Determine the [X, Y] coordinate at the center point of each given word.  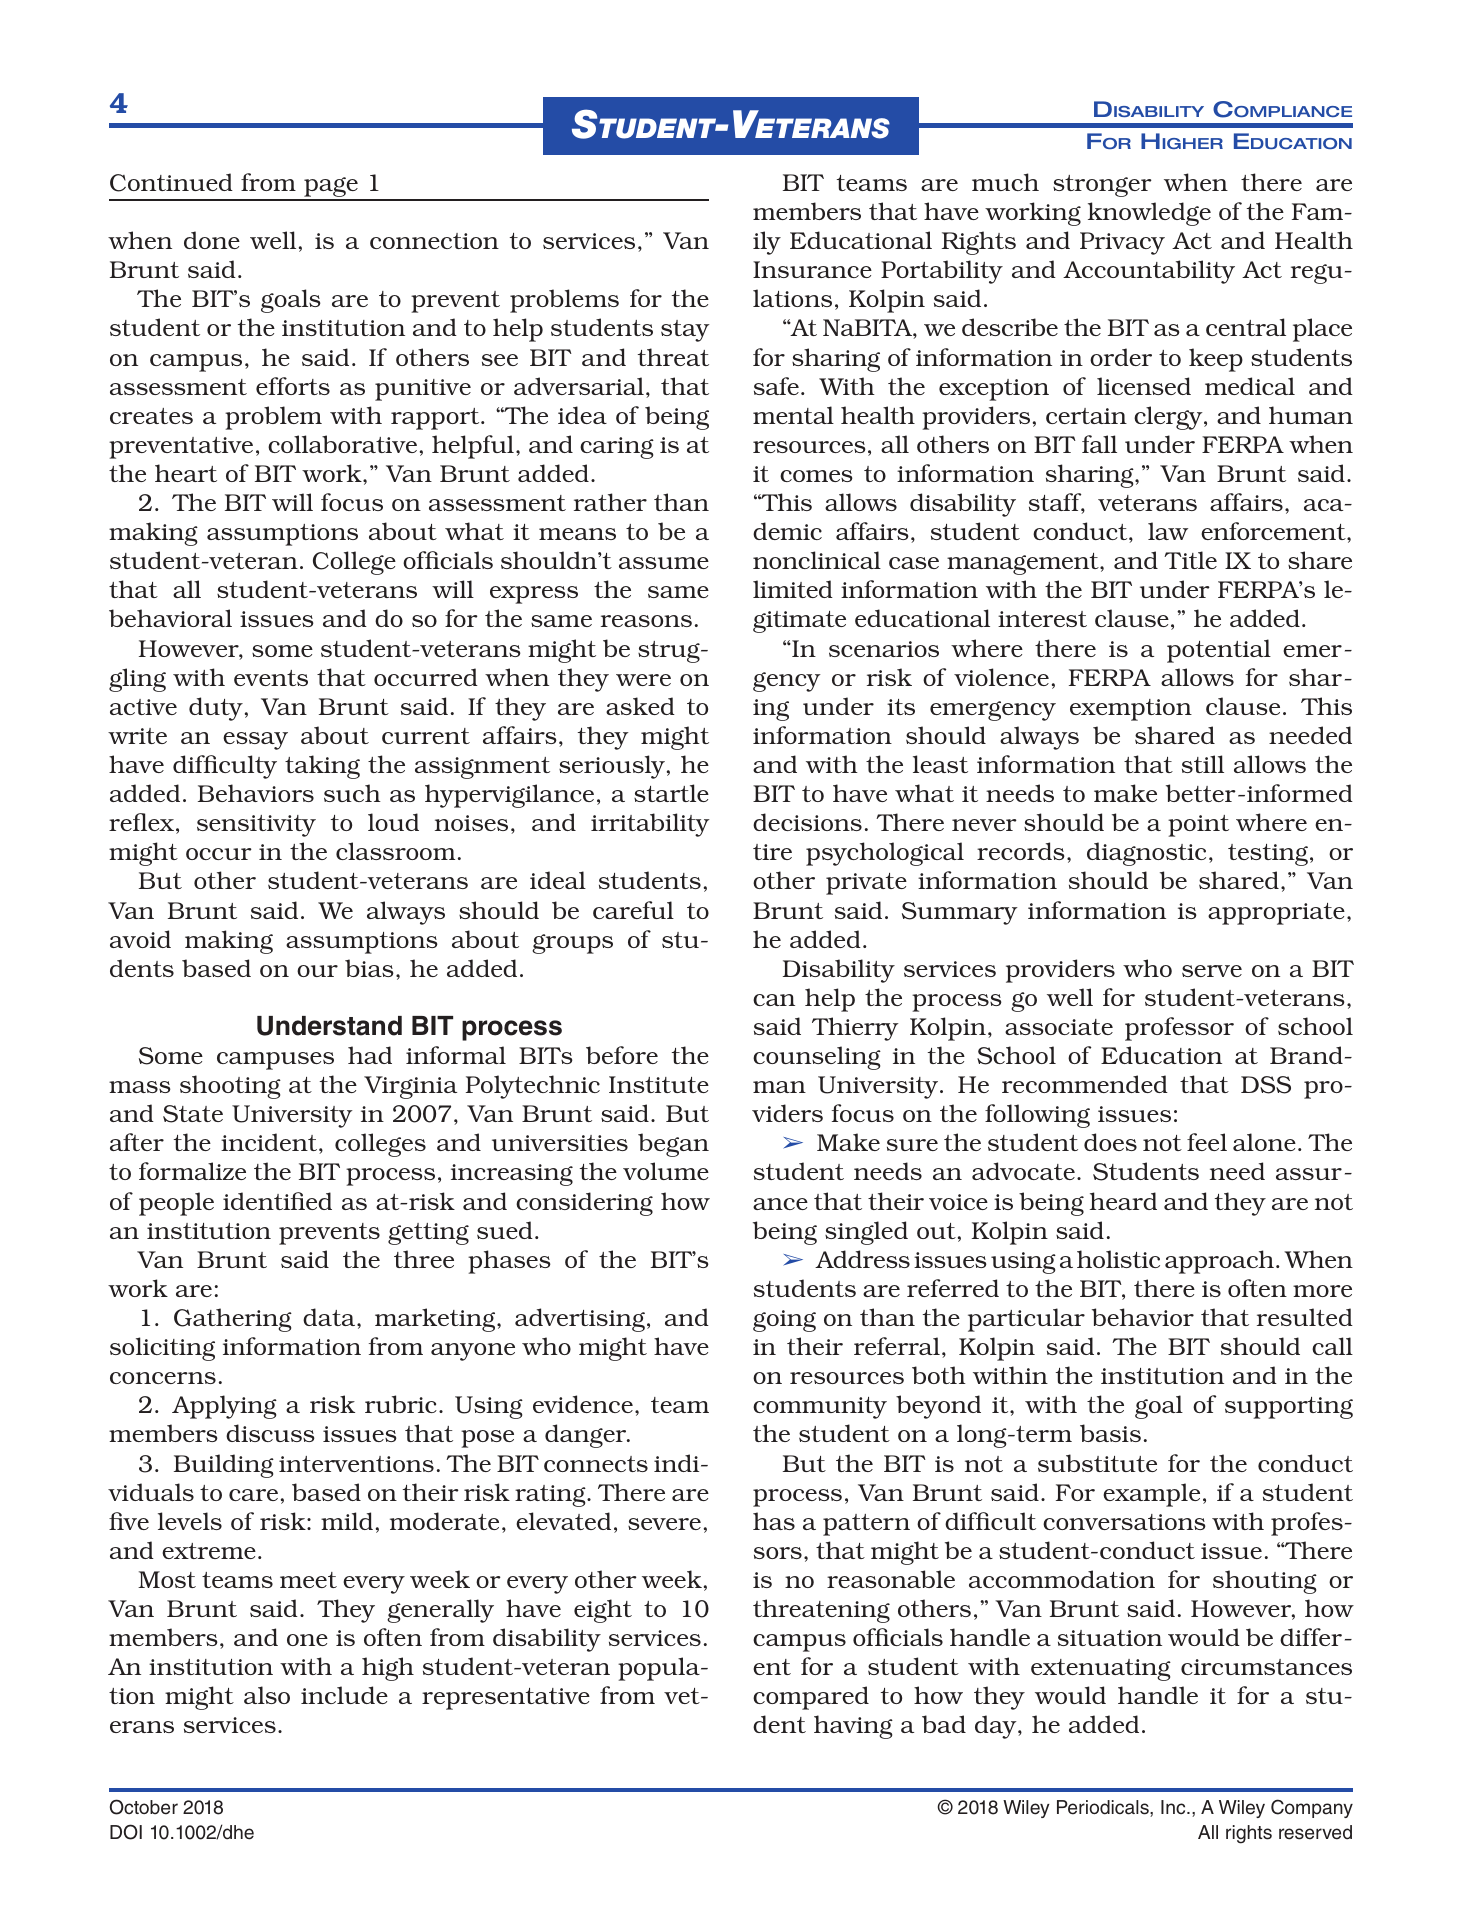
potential [1219, 651]
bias [369, 968]
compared [811, 1698]
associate [1059, 1027]
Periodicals [1104, 1808]
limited [793, 589]
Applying [224, 1407]
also [267, 1695]
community [820, 1408]
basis [1110, 1433]
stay [685, 331]
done [212, 240]
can [774, 1000]
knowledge [1149, 214]
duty [216, 709]
